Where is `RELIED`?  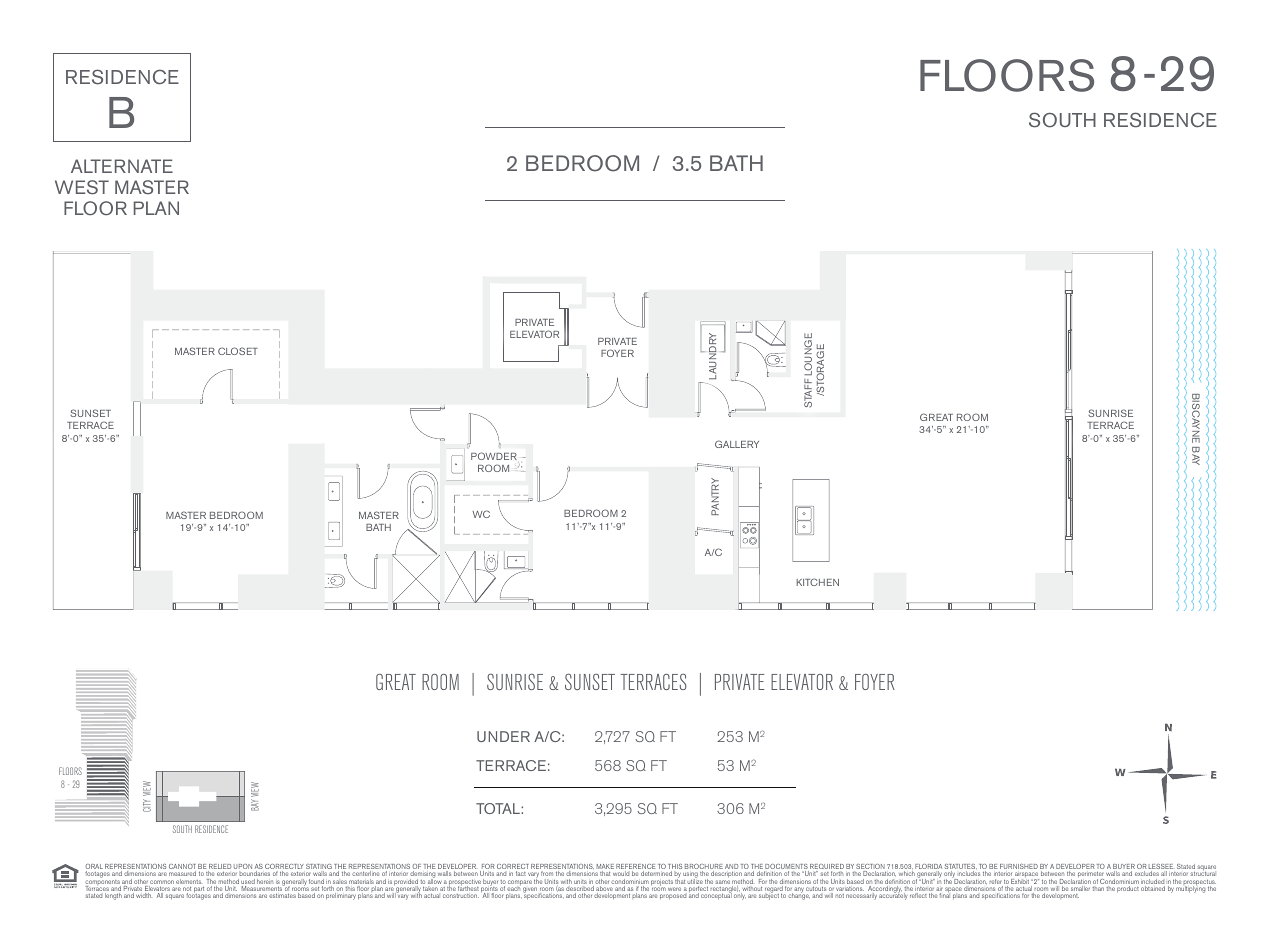
RELIED is located at coordinates (220, 868).
